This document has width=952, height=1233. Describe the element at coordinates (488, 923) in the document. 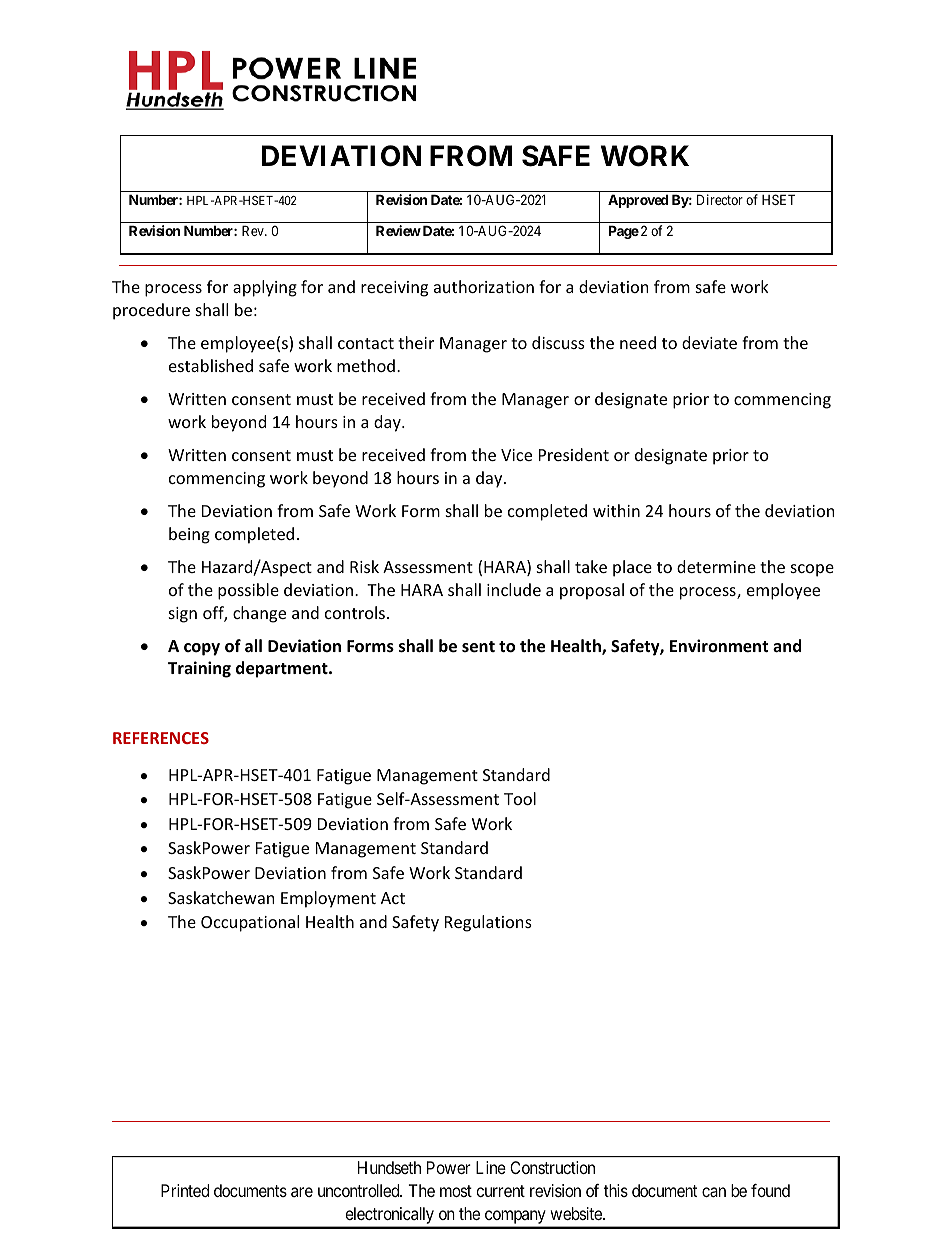

I see `Regulations` at that location.
